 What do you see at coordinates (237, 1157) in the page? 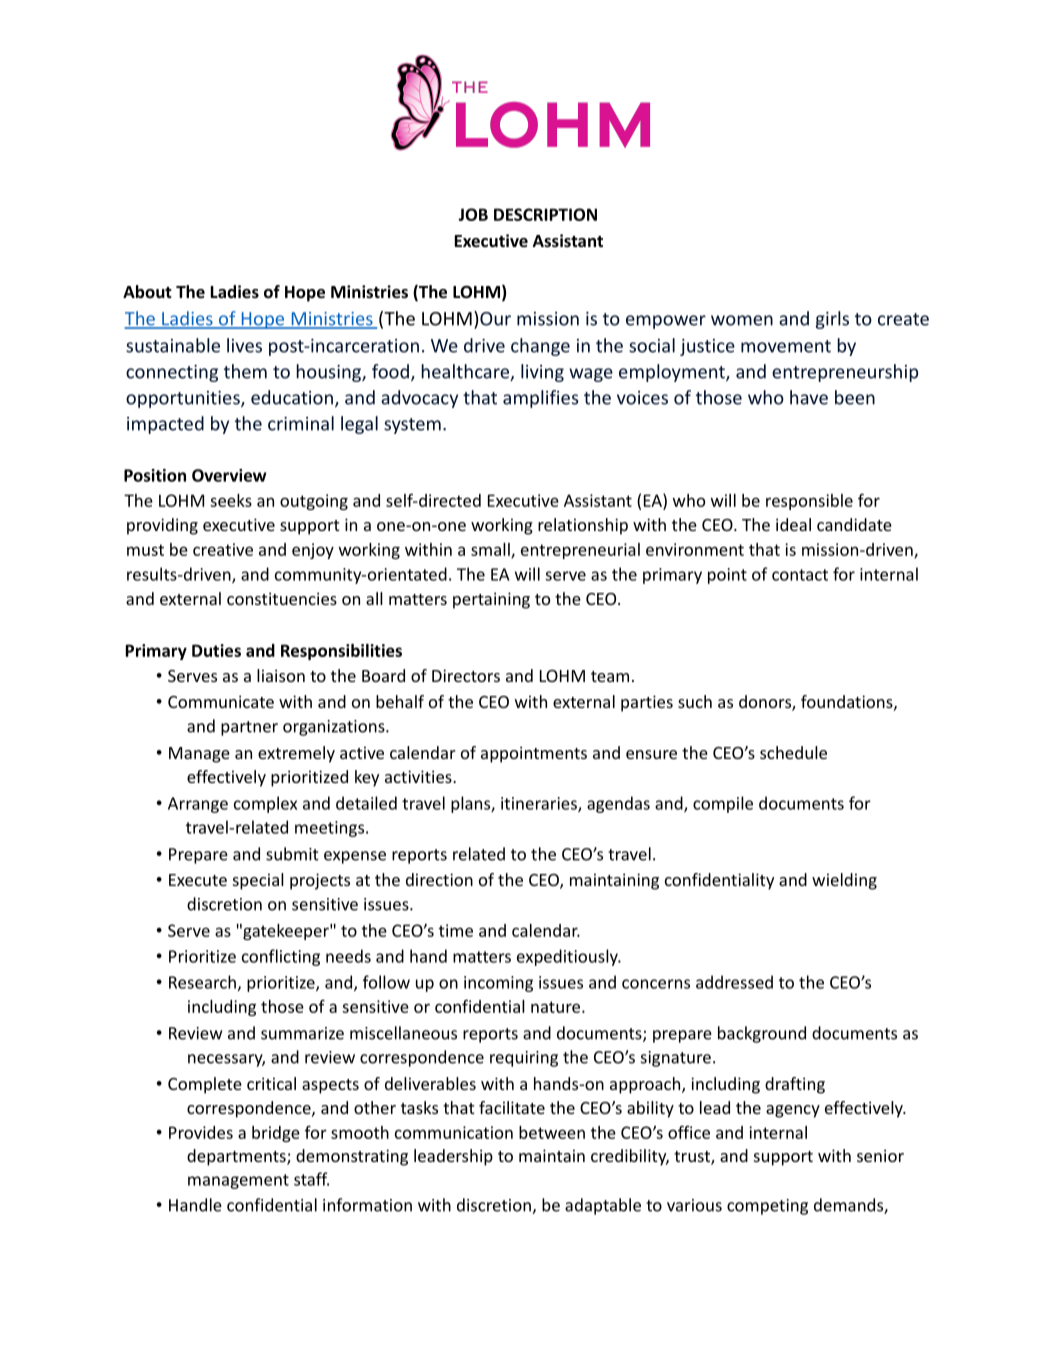
I see `departments` at bounding box center [237, 1157].
